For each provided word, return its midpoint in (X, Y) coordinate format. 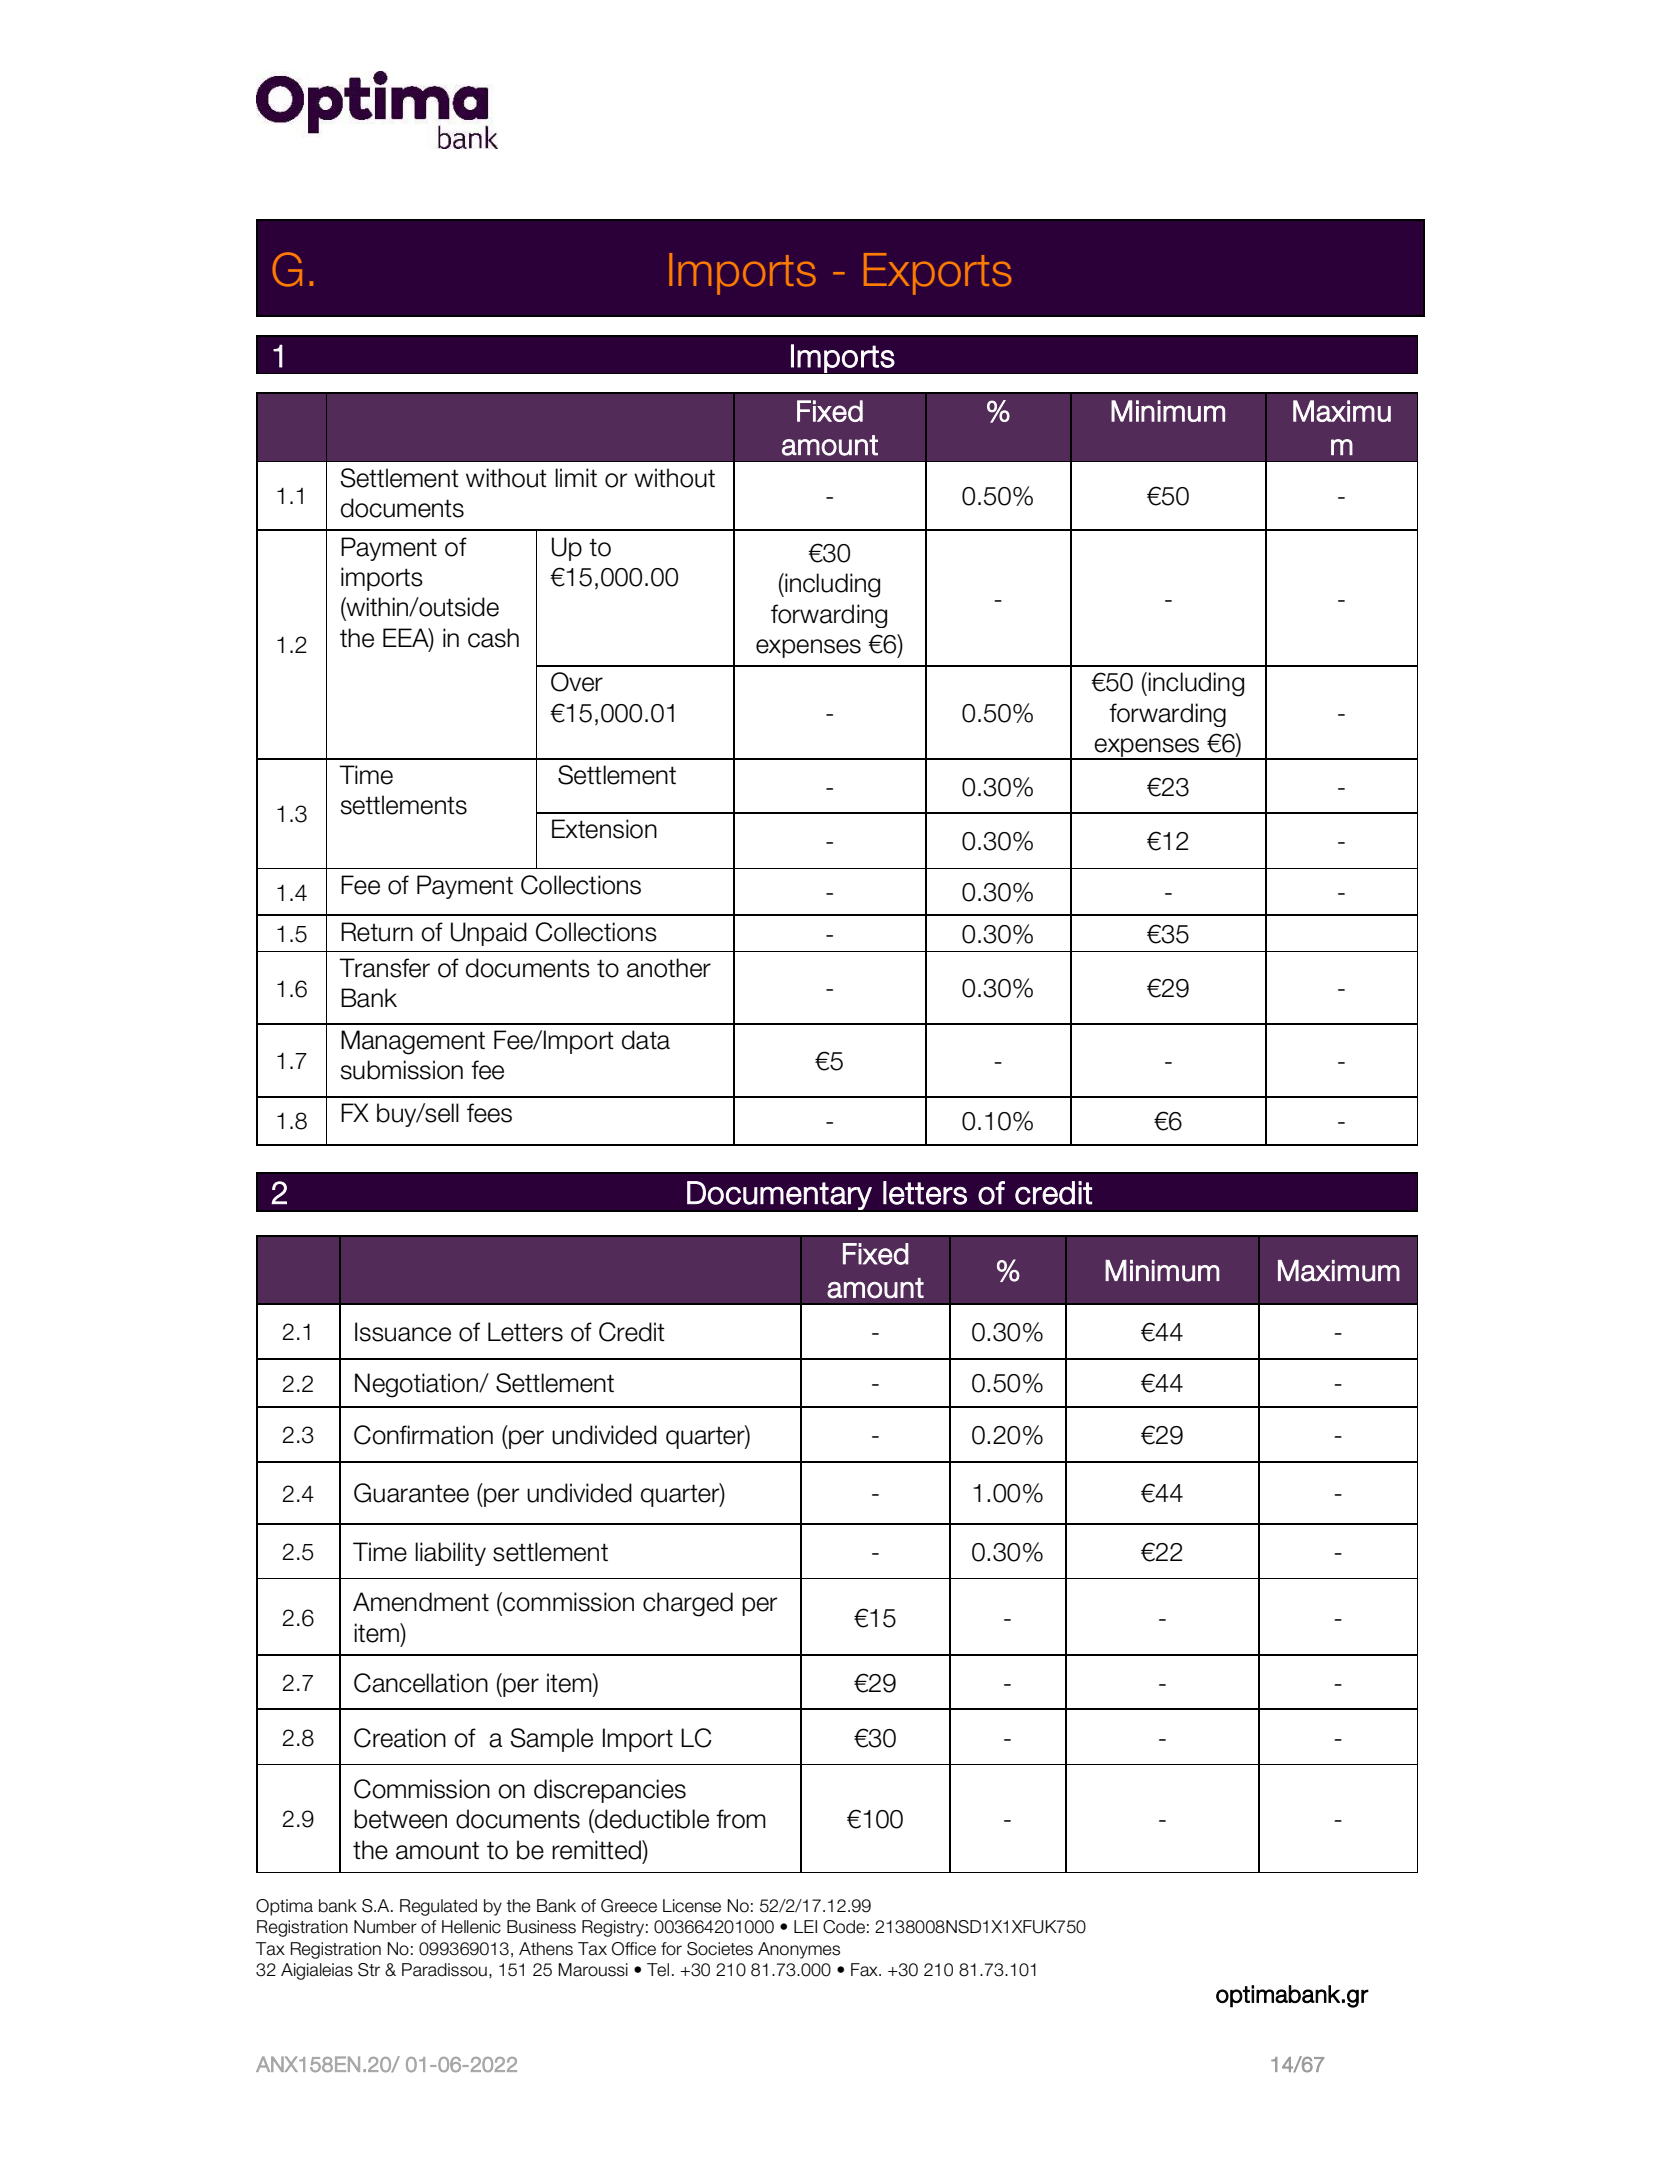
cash (493, 638)
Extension (604, 829)
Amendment (421, 1602)
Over (577, 682)
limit (576, 477)
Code (844, 1927)
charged (688, 1604)
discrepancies (610, 1791)
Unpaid (489, 934)
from (741, 1819)
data (646, 1040)
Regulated (438, 1907)
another (669, 968)
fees (489, 1113)
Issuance (403, 1332)
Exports (937, 274)
